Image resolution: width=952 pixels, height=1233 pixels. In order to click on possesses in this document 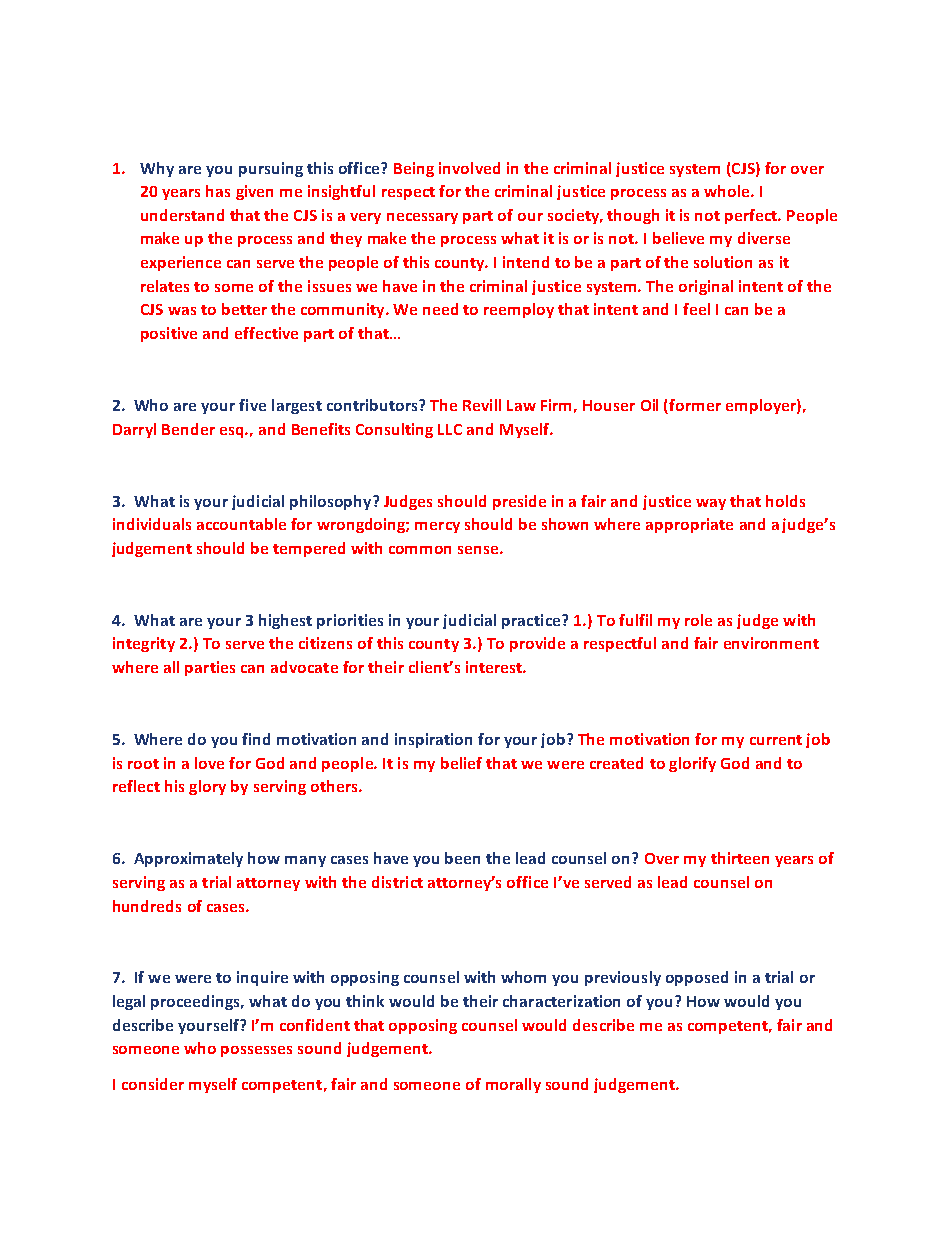, I will do `click(256, 1051)`.
